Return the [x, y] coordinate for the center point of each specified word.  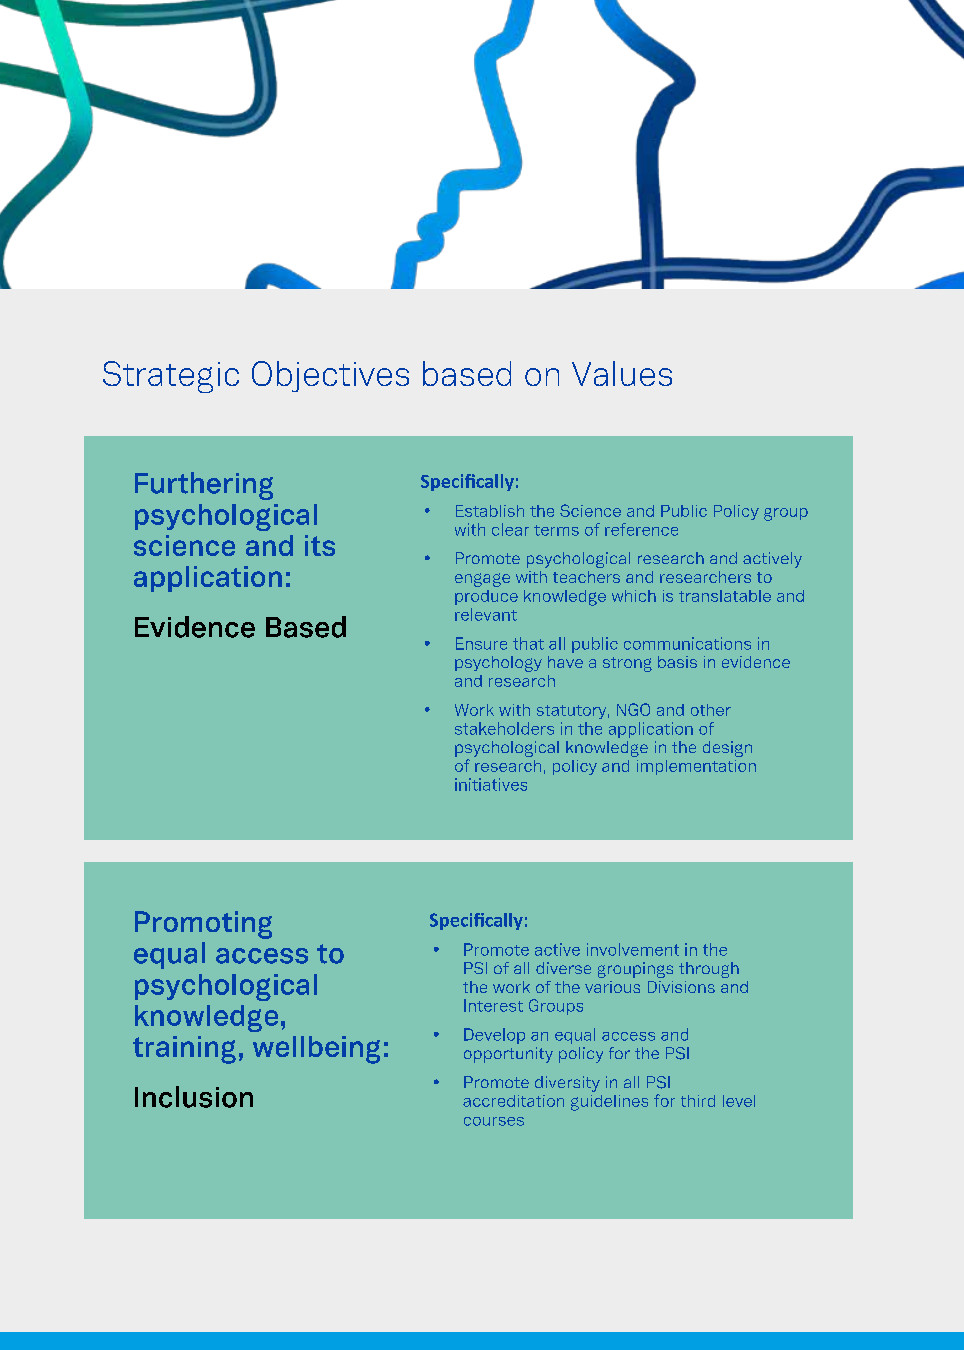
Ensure [481, 643]
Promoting [203, 925]
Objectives [330, 376]
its [320, 545]
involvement [633, 949]
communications [687, 643]
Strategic [171, 377]
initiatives [491, 784]
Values [622, 373]
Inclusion [194, 1097]
